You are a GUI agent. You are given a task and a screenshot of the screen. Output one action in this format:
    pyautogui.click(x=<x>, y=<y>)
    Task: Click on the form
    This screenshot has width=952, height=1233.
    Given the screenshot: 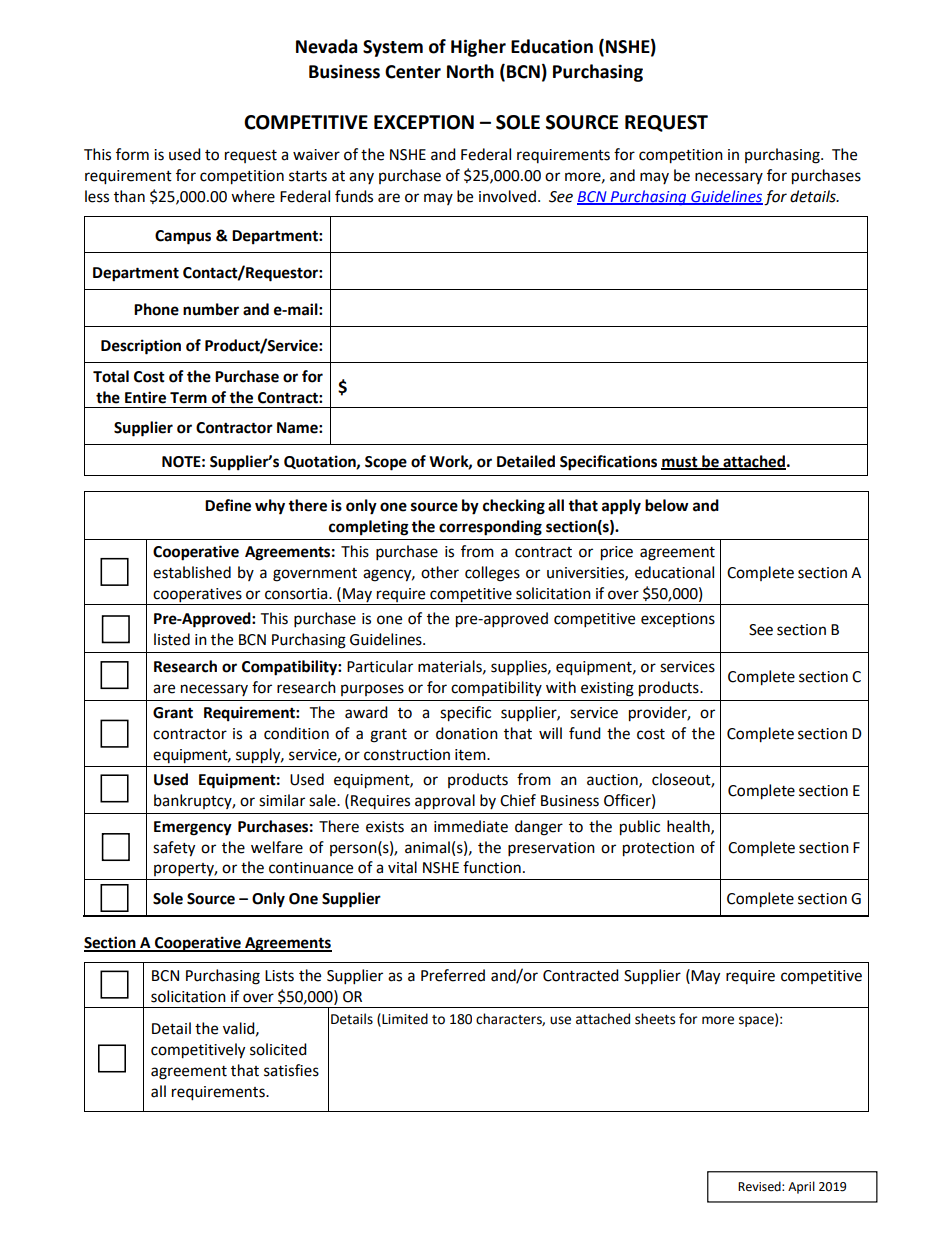 What is the action you would take?
    pyautogui.click(x=132, y=154)
